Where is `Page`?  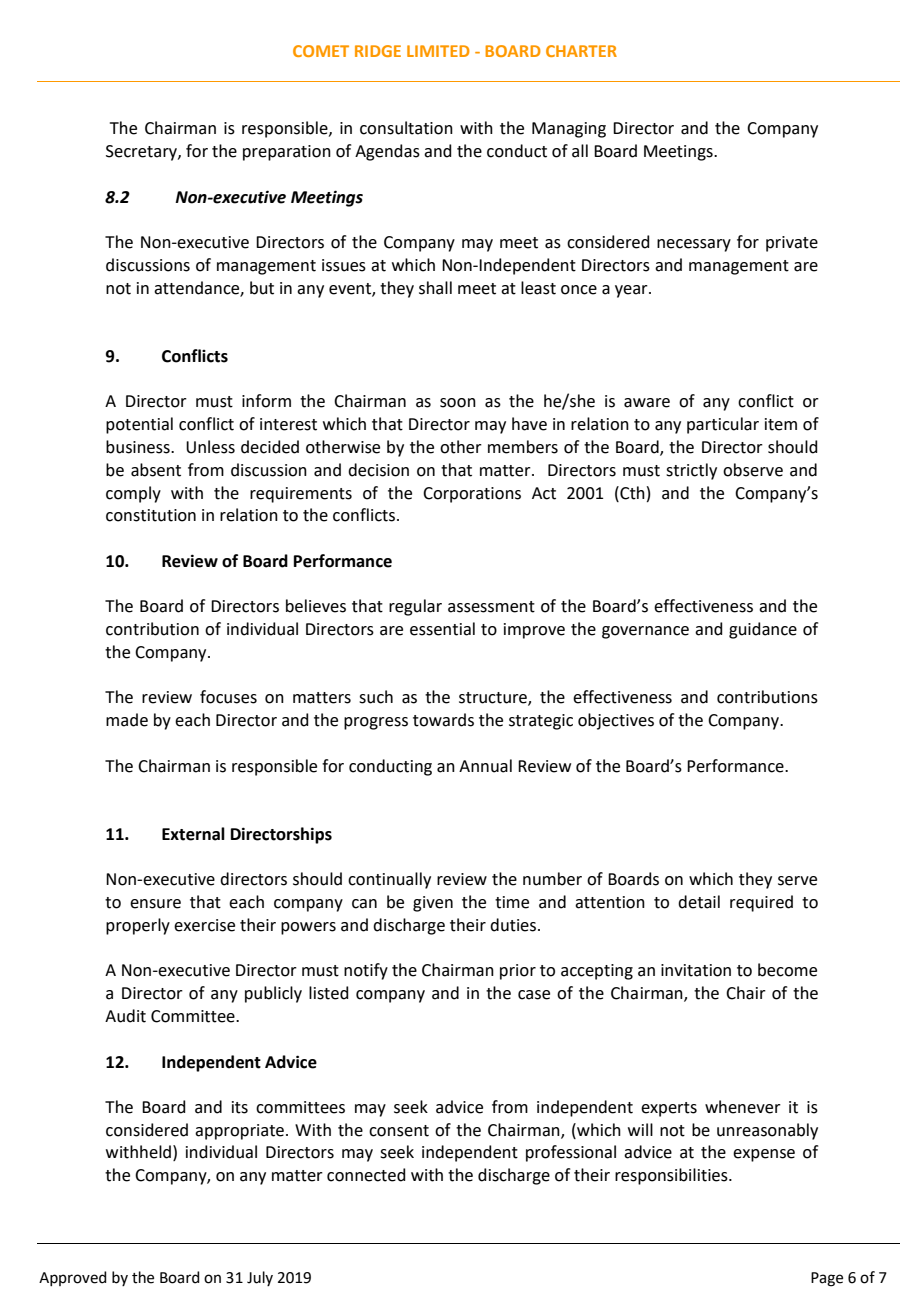
Page is located at coordinates (827, 1279).
